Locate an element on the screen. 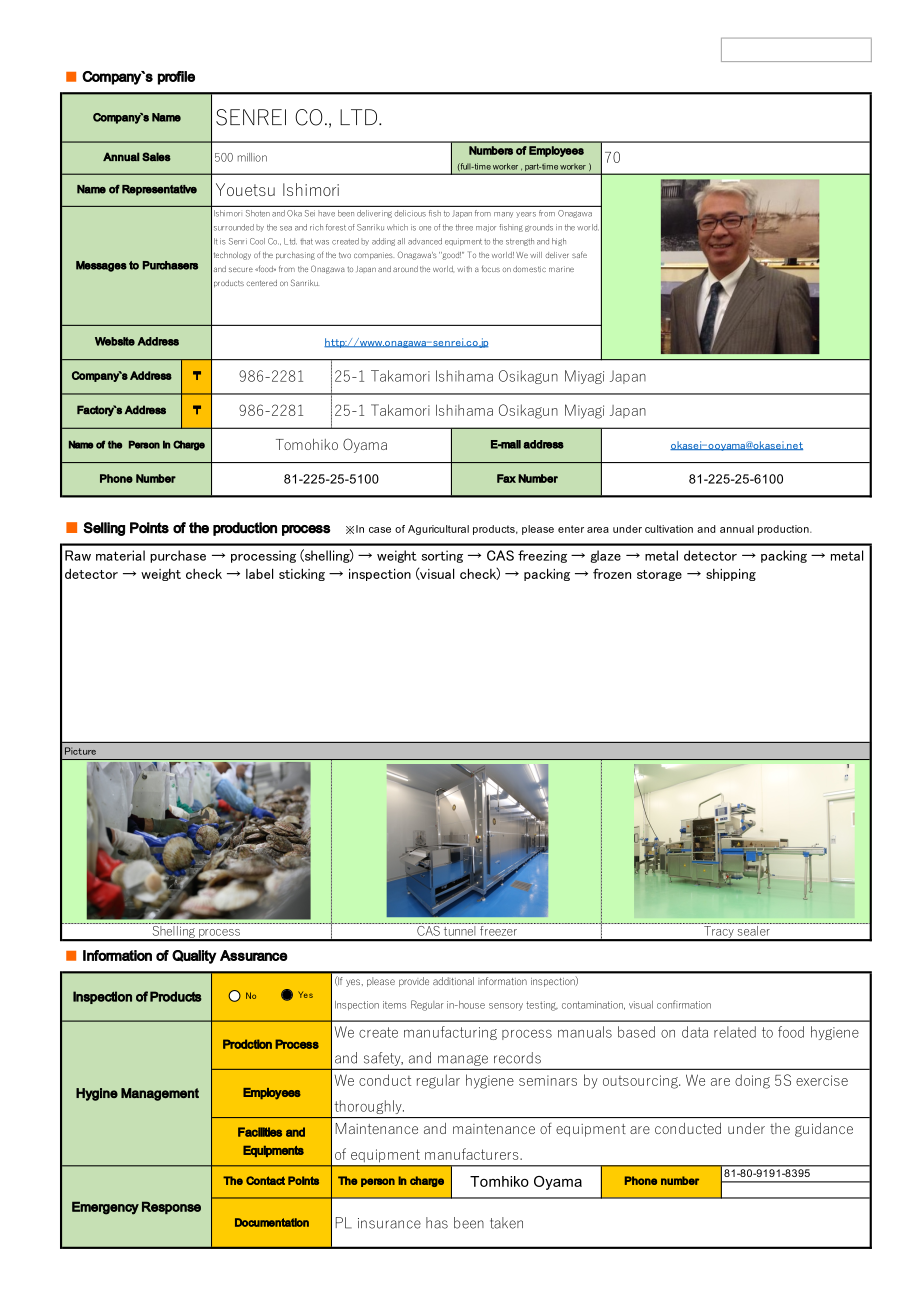  delicious is located at coordinates (410, 213).
